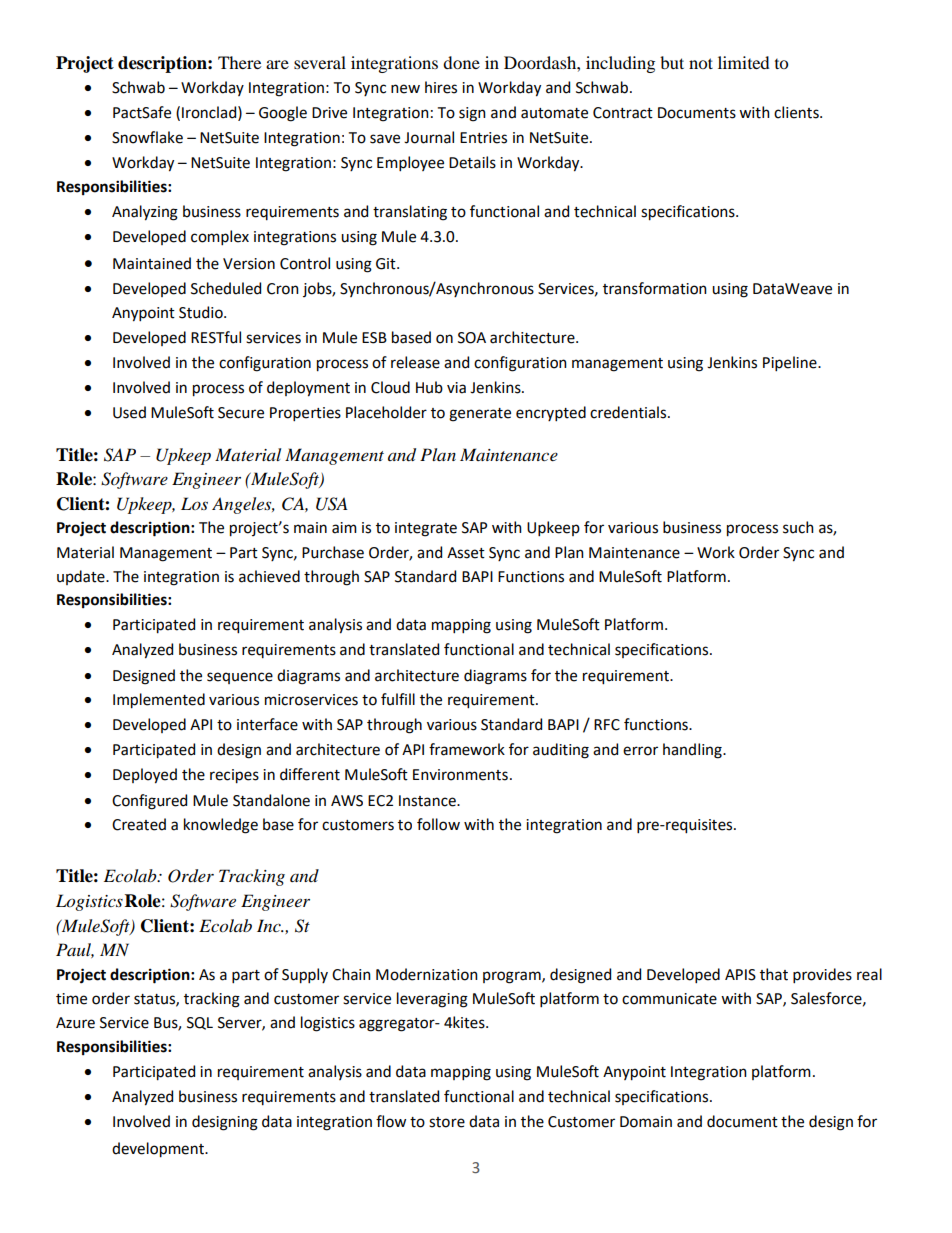 The image size is (952, 1233). Describe the element at coordinates (159, 1150) in the page. I see `development` at that location.
